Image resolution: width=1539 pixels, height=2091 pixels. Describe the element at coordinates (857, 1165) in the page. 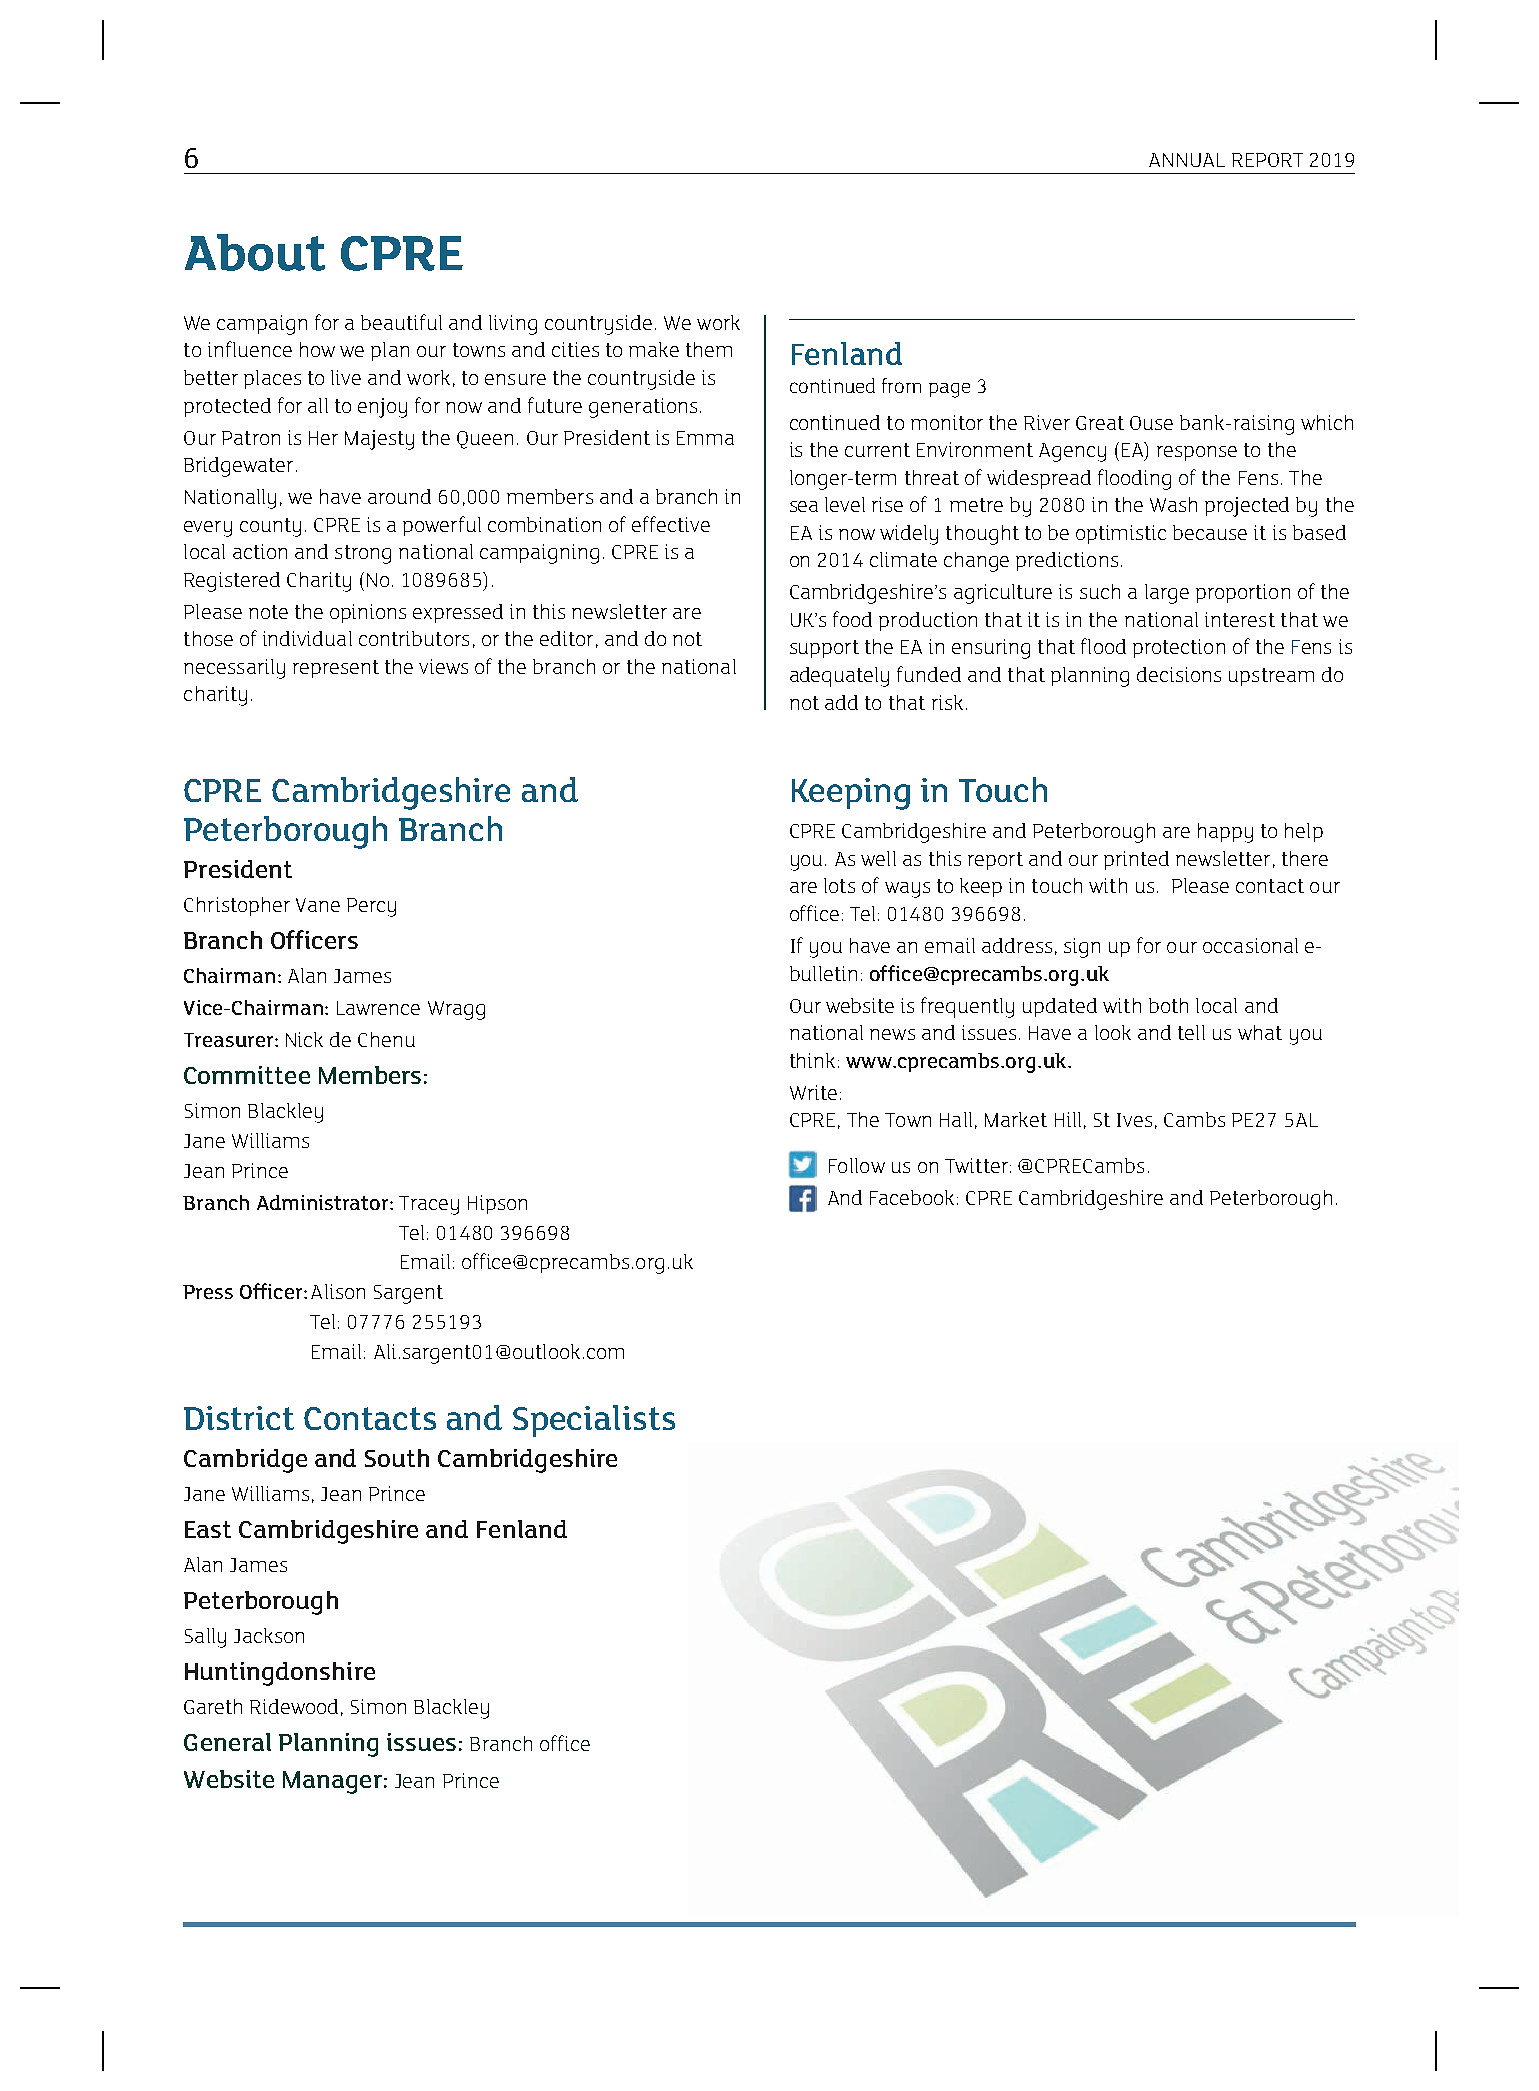

I see `Follow` at that location.
